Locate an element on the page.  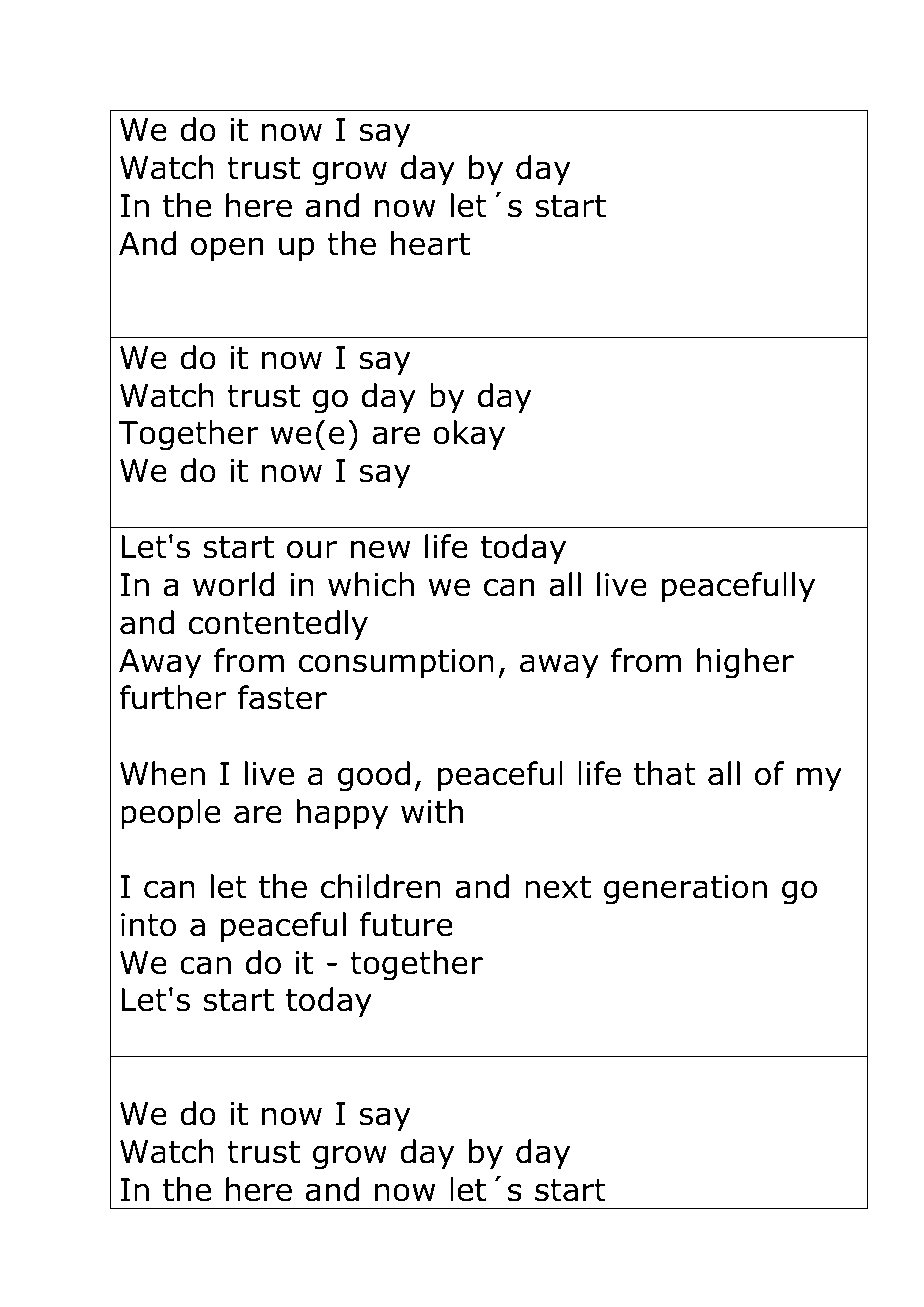
our is located at coordinates (312, 549).
